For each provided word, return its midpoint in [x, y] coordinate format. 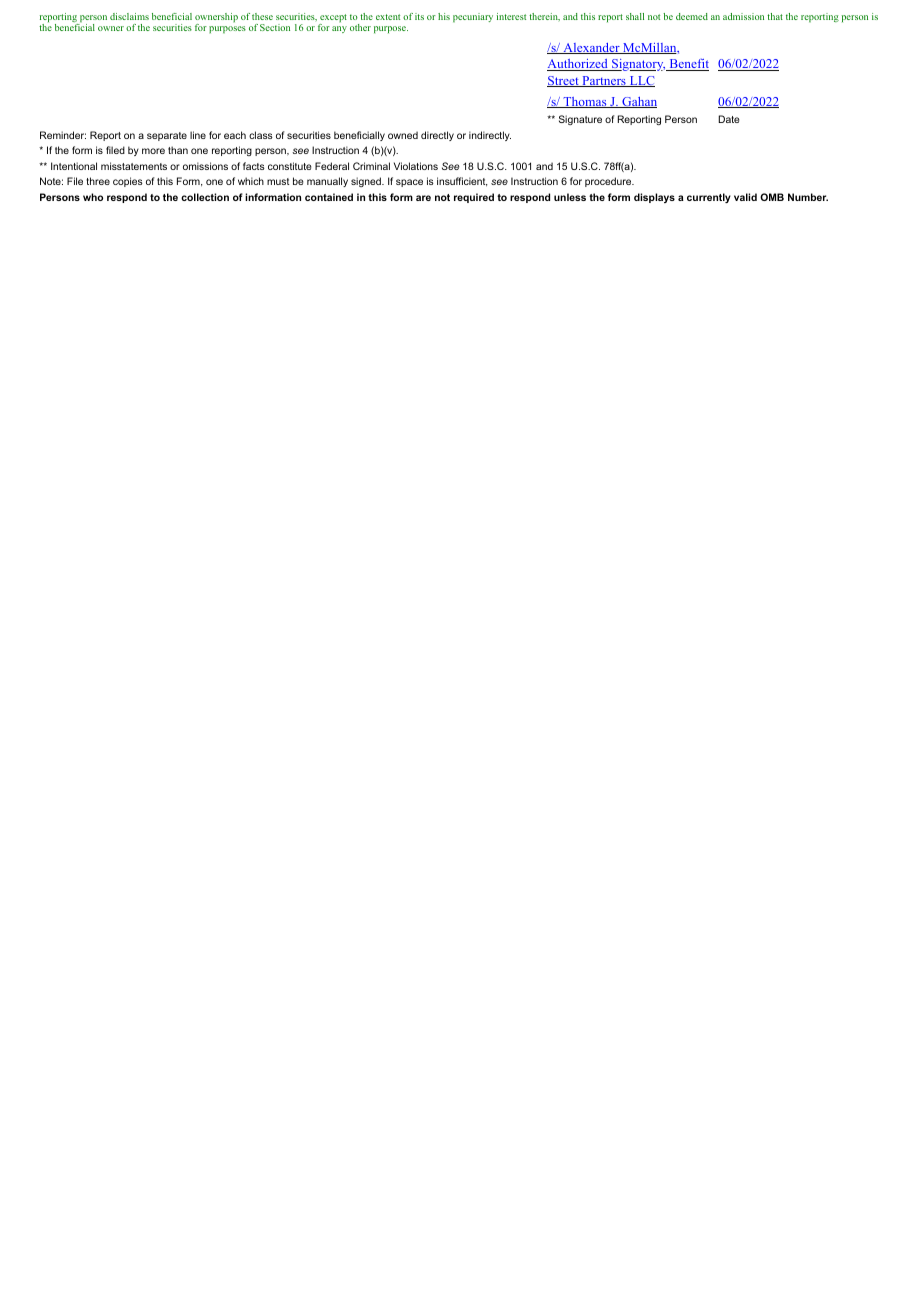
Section [275, 27]
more [153, 151]
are [423, 198]
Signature [580, 120]
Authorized [578, 65]
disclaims [129, 16]
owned [403, 135]
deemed [692, 16]
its [419, 16]
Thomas [585, 102]
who [93, 197]
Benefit [688, 65]
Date [729, 119]
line [198, 135]
